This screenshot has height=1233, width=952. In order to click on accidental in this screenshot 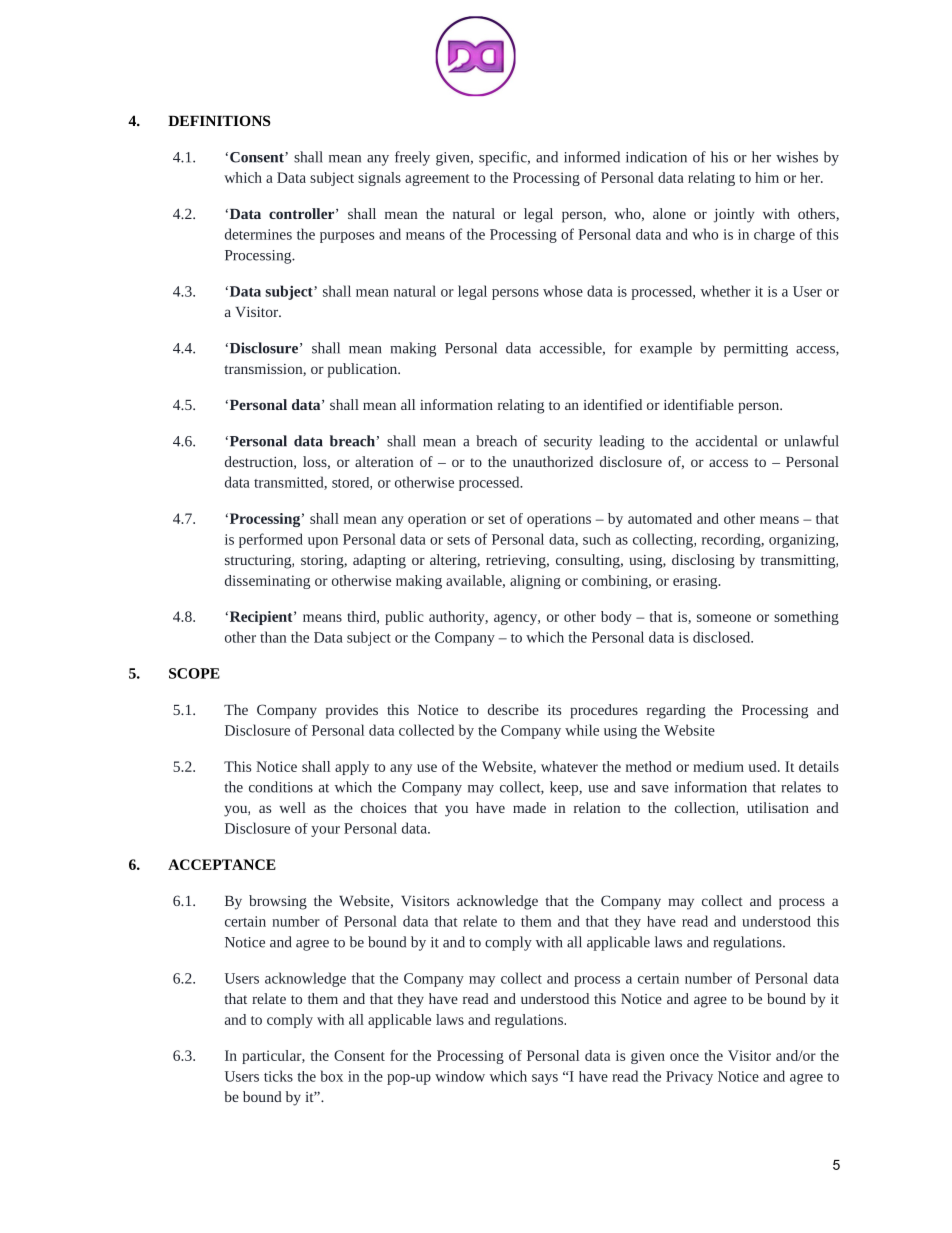, I will do `click(726, 441)`.
